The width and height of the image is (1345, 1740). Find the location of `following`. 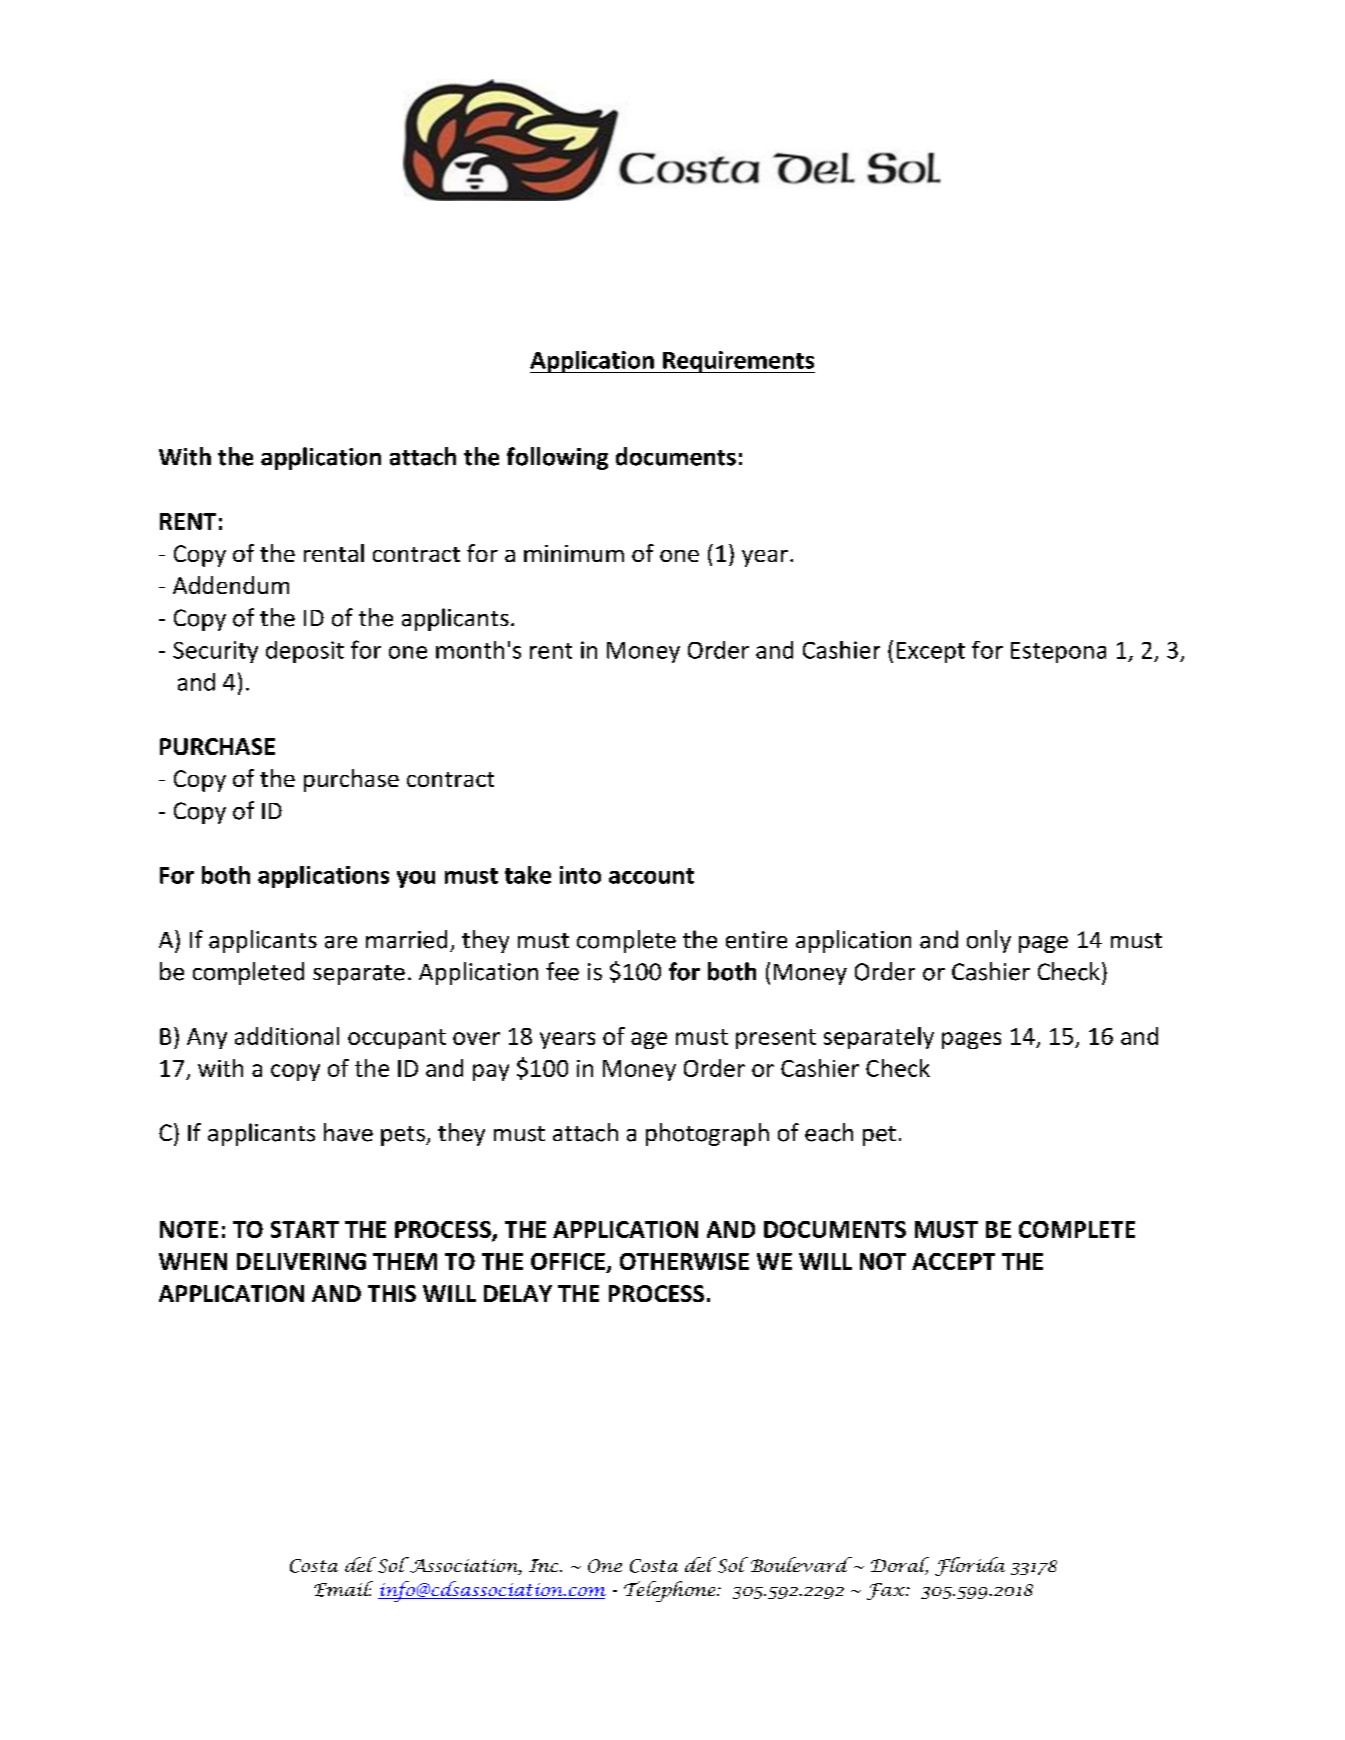

following is located at coordinates (557, 458).
